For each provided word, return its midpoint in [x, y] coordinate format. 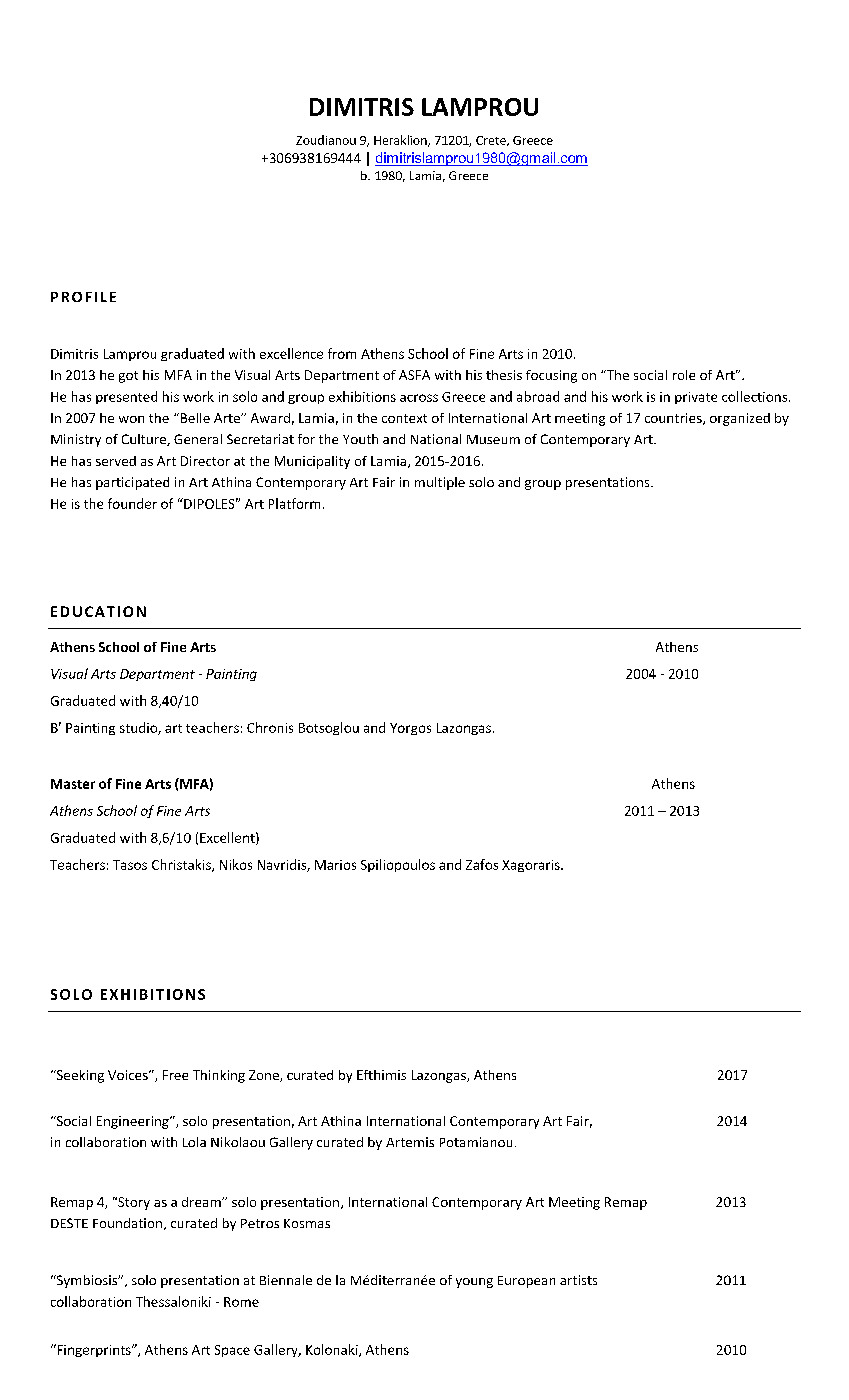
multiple [440, 483]
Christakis [182, 865]
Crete [492, 141]
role [684, 375]
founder [132, 503]
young [474, 1283]
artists [578, 1280]
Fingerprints [94, 1350]
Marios [335, 865]
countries [674, 419]
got [128, 377]
